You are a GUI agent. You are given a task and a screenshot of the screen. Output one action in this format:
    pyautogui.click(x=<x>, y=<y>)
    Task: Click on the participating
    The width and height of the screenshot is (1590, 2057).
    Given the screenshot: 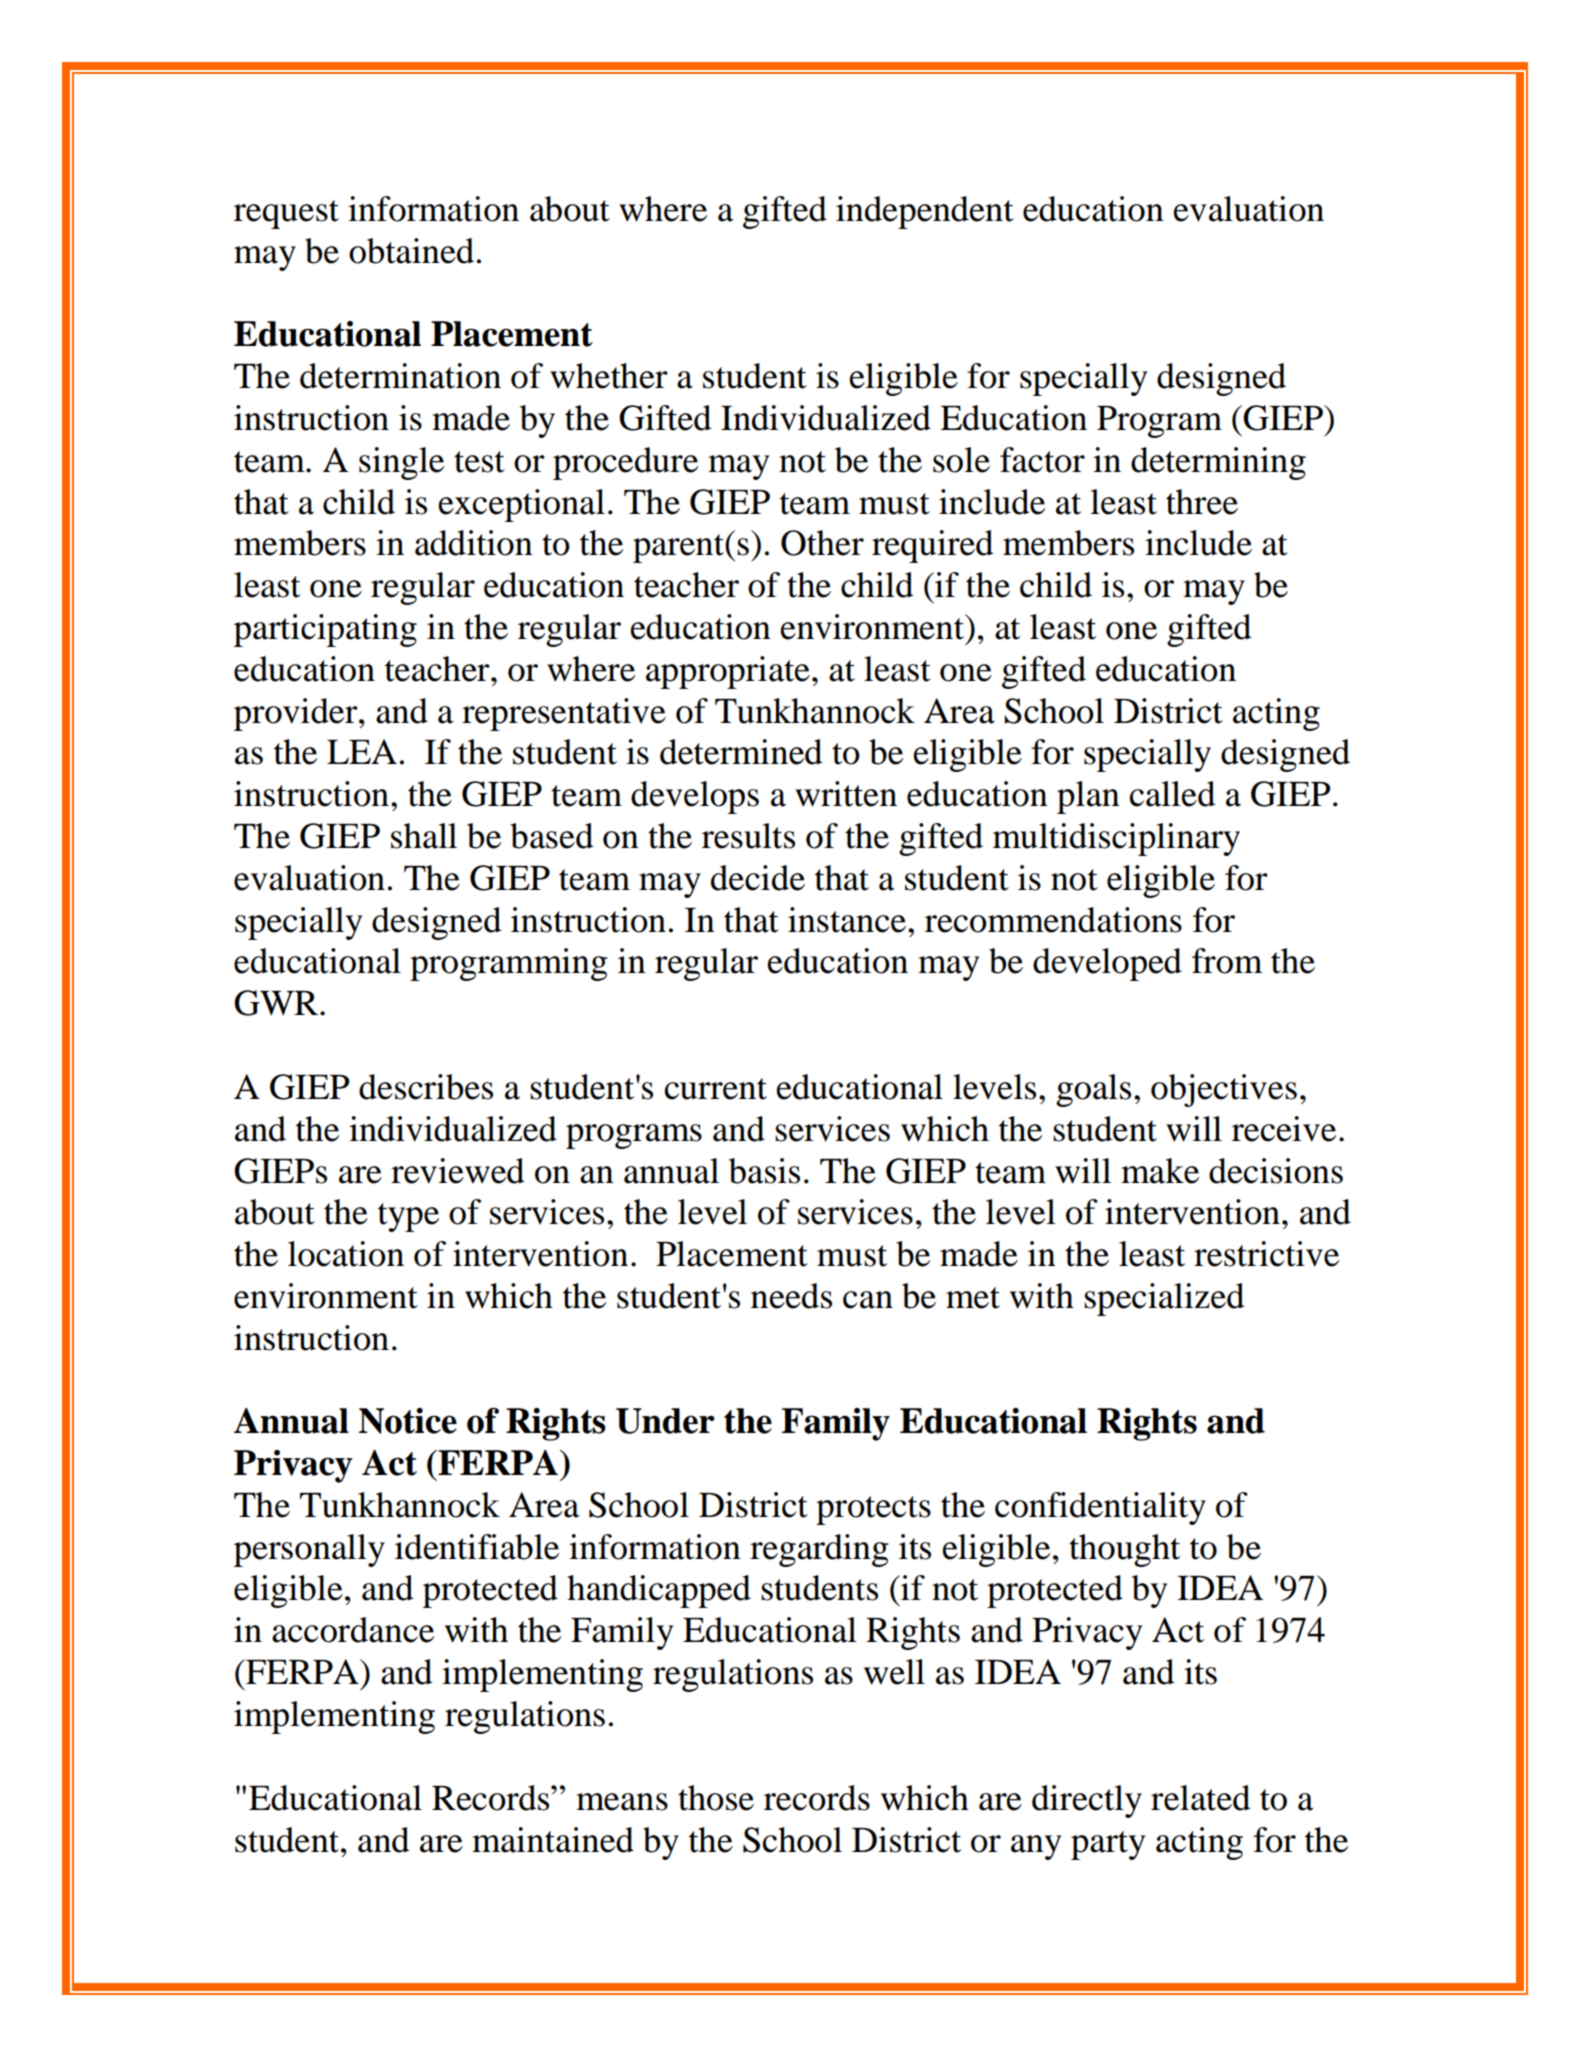 What is the action you would take?
    pyautogui.click(x=325, y=630)
